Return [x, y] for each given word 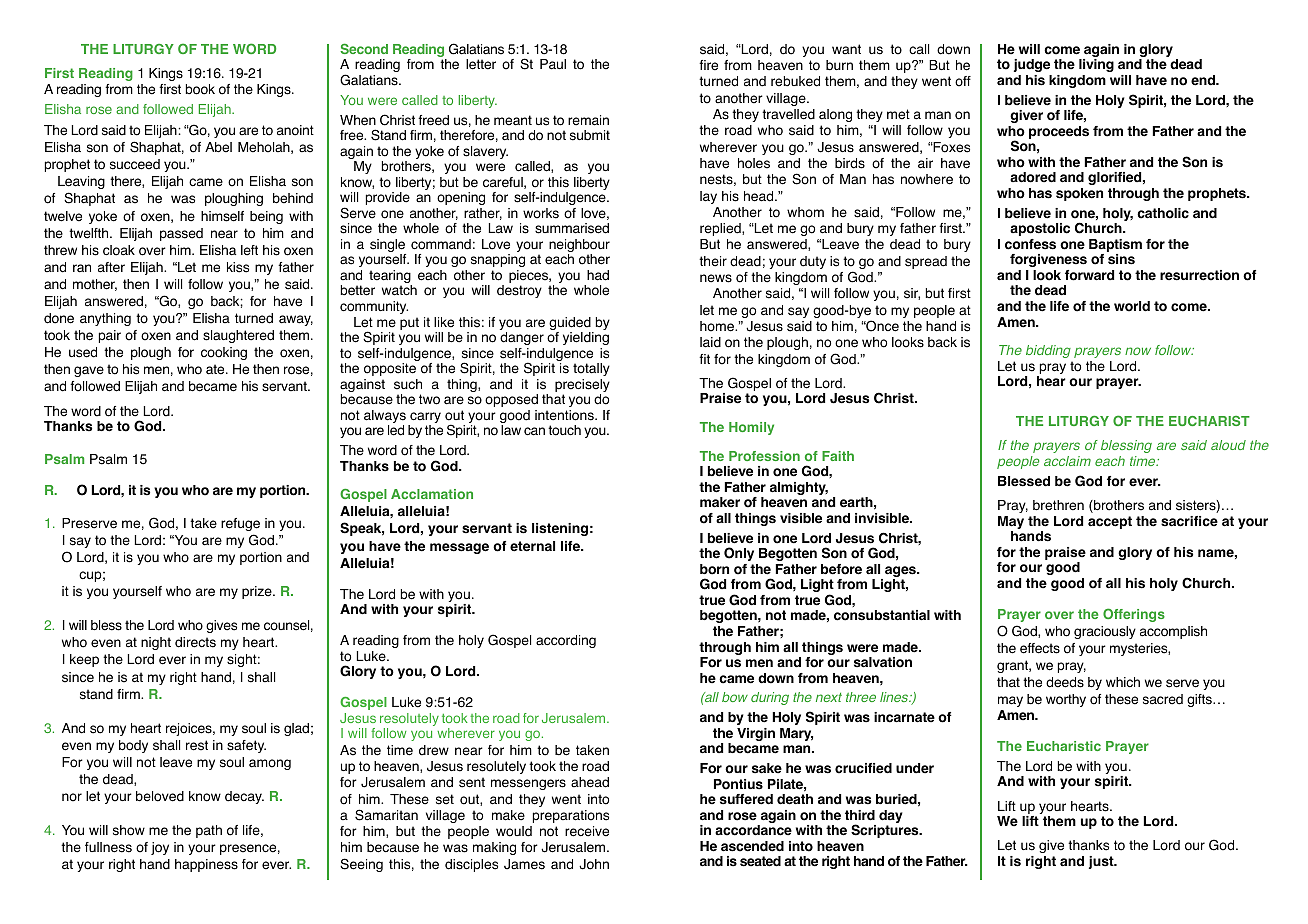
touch [564, 430]
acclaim [1067, 461]
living [1096, 65]
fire [708, 65]
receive [587, 831]
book [200, 89]
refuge [240, 524]
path [209, 831]
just [1102, 862]
